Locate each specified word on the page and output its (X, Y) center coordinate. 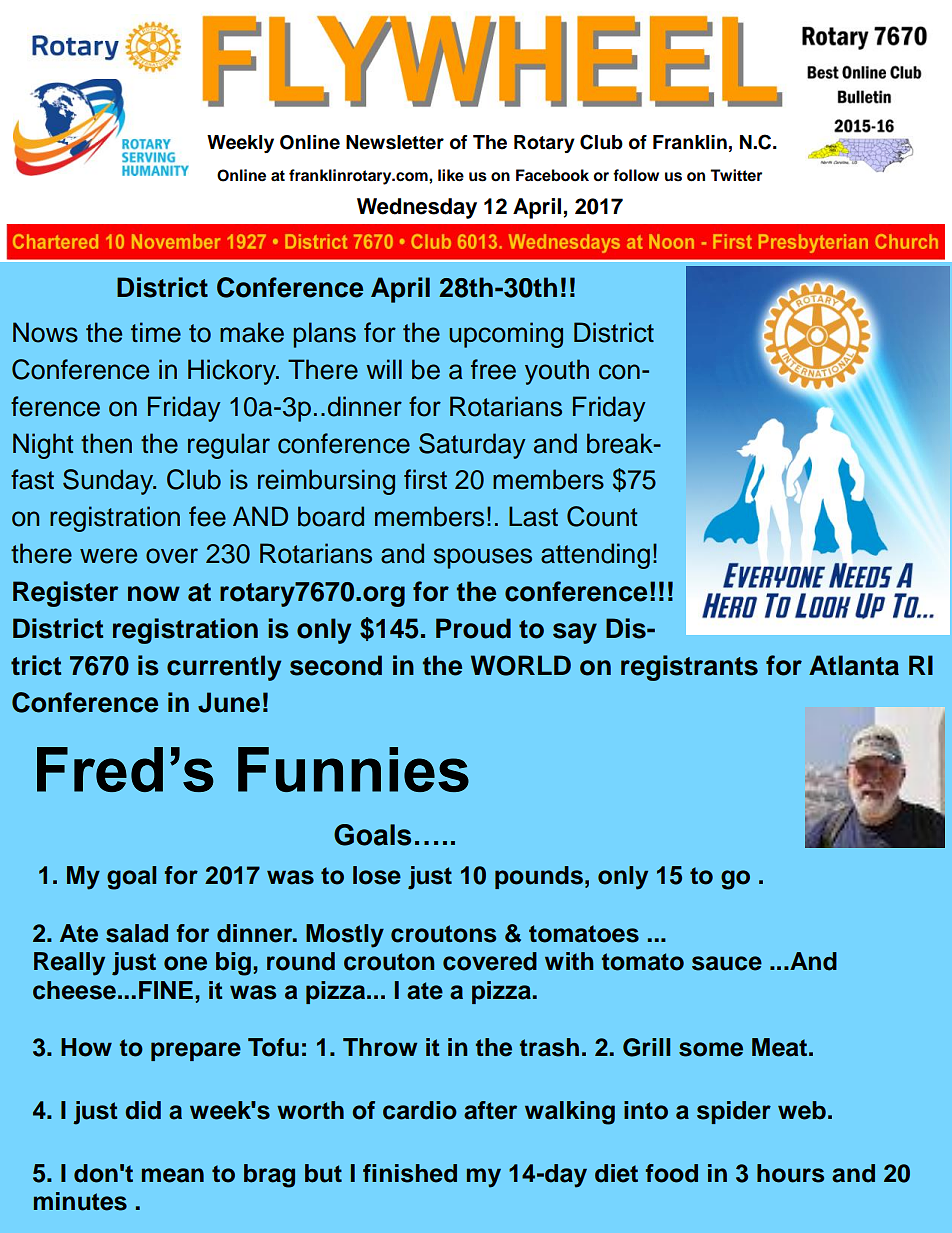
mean (173, 1175)
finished (410, 1173)
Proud (473, 628)
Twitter (736, 175)
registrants (689, 668)
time (156, 332)
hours (790, 1173)
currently (224, 668)
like (451, 175)
